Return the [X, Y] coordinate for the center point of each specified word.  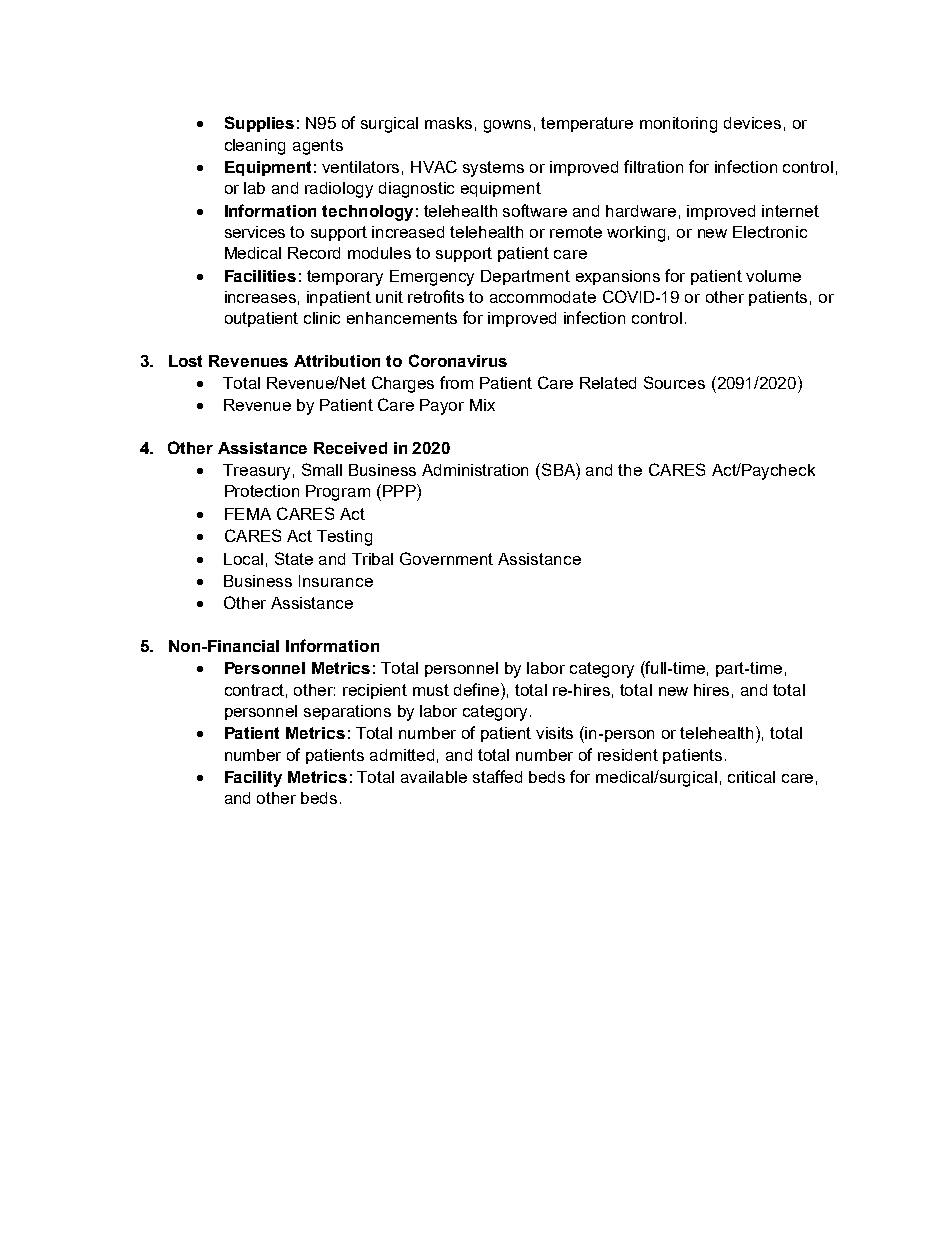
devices [752, 123]
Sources [674, 382]
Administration [475, 470]
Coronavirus [458, 360]
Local [243, 559]
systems [493, 169]
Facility [253, 779]
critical [751, 777]
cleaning [255, 147]
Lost [185, 361]
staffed [497, 776]
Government [446, 558]
